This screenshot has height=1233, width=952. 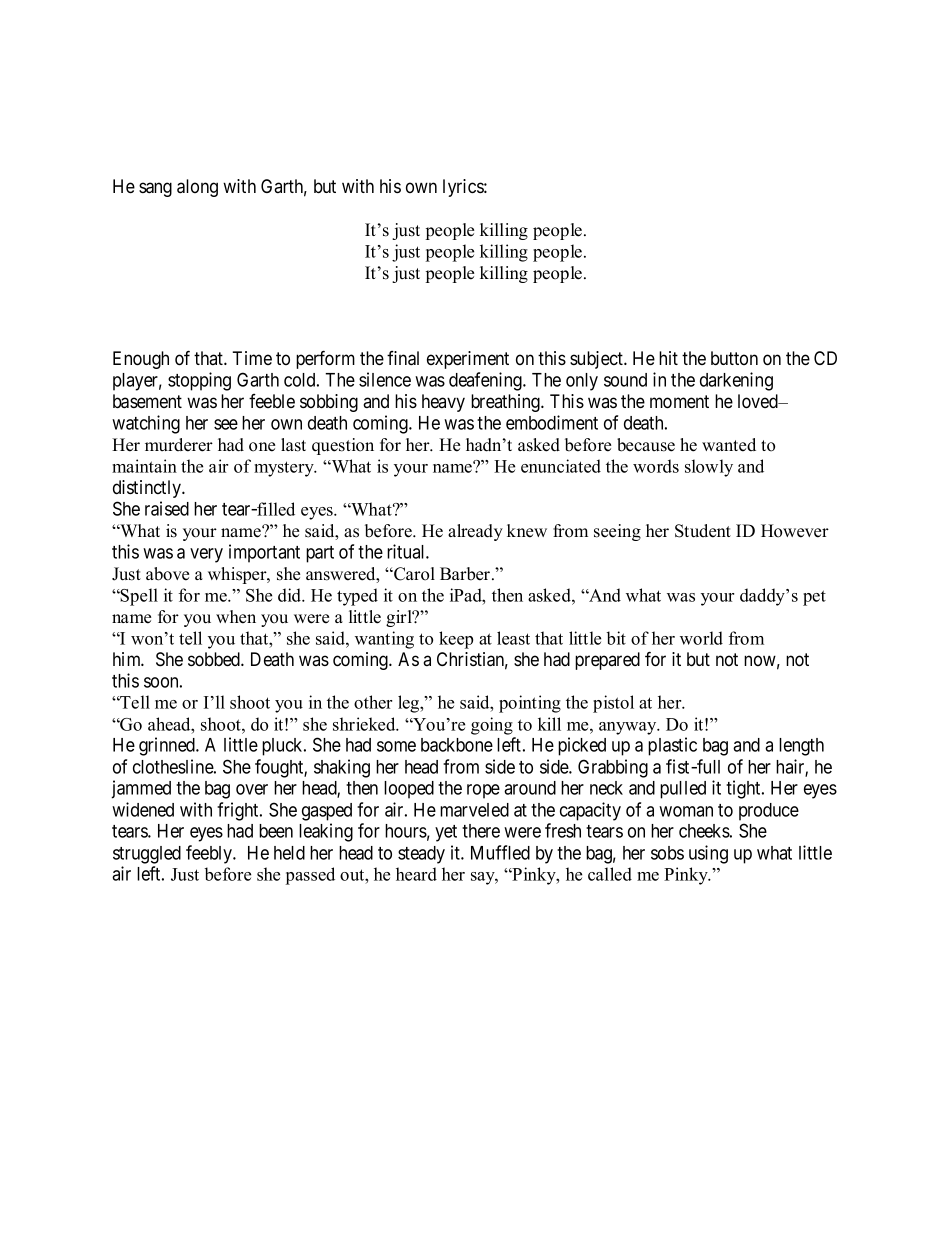 I want to click on feebly, so click(x=210, y=854).
